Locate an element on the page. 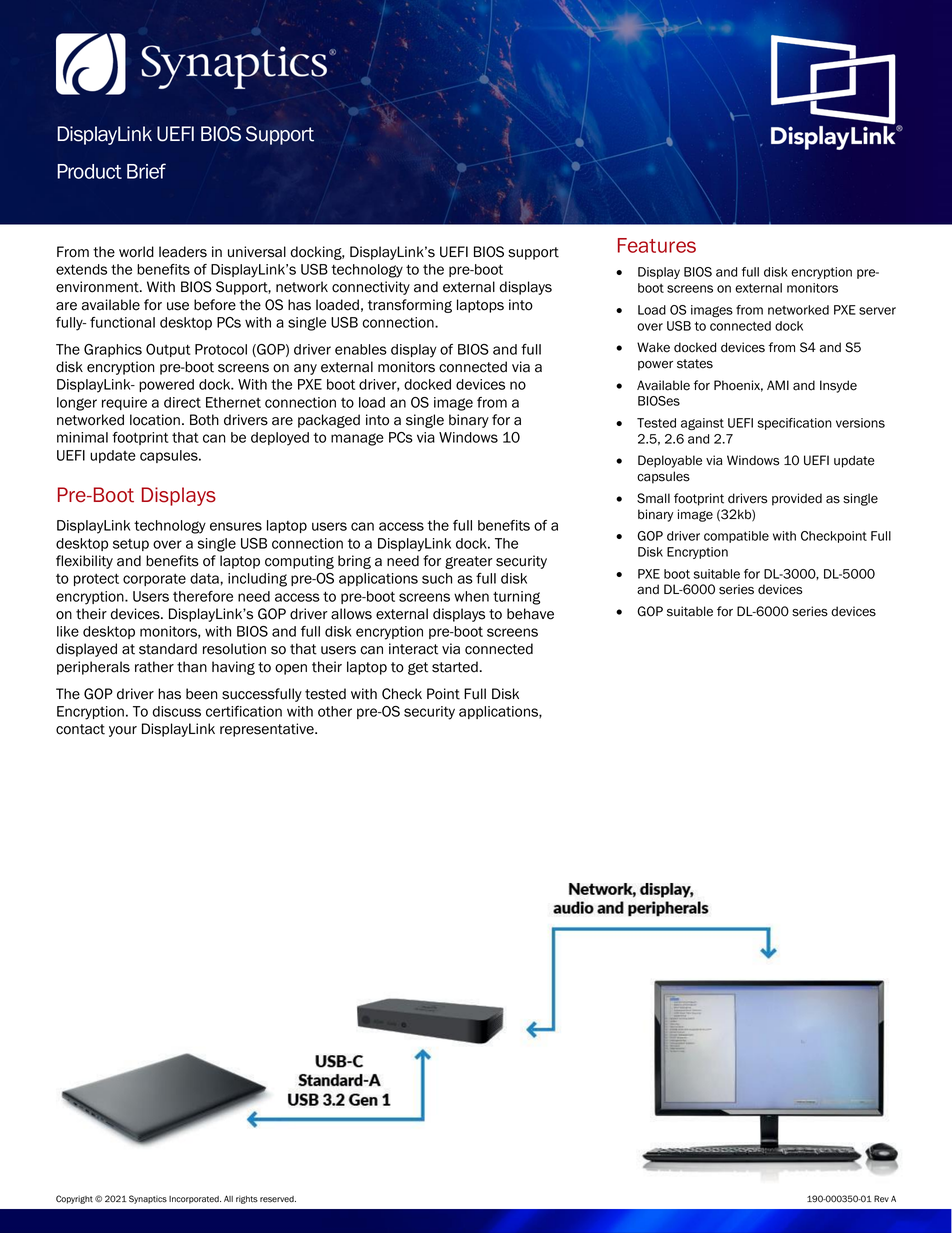 Image resolution: width=952 pixels, height=1233 pixels. started is located at coordinates (455, 667).
